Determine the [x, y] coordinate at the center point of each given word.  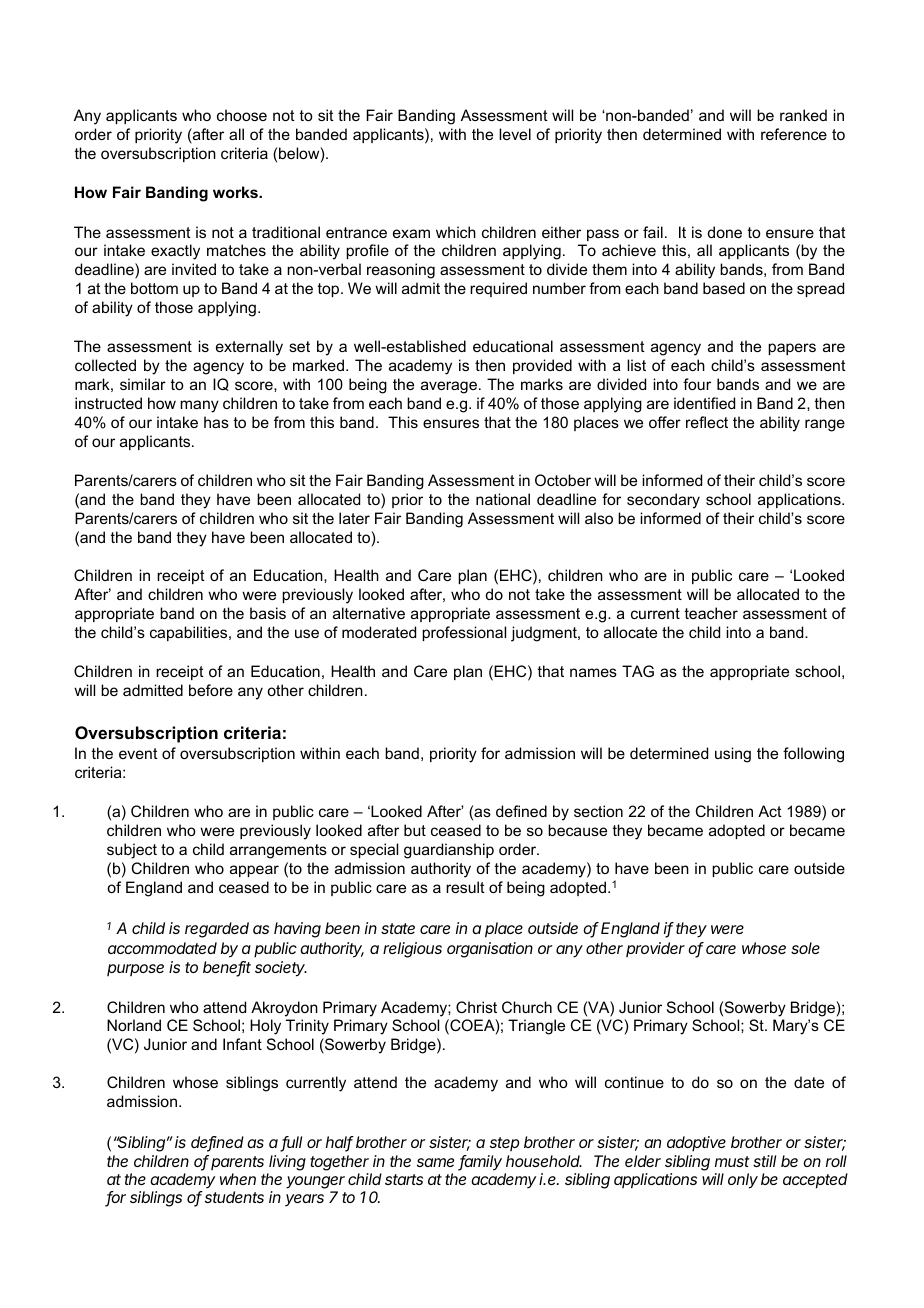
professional [464, 633]
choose [242, 115]
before [211, 690]
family [480, 1163]
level [515, 134]
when [238, 1179]
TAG [638, 671]
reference [794, 134]
